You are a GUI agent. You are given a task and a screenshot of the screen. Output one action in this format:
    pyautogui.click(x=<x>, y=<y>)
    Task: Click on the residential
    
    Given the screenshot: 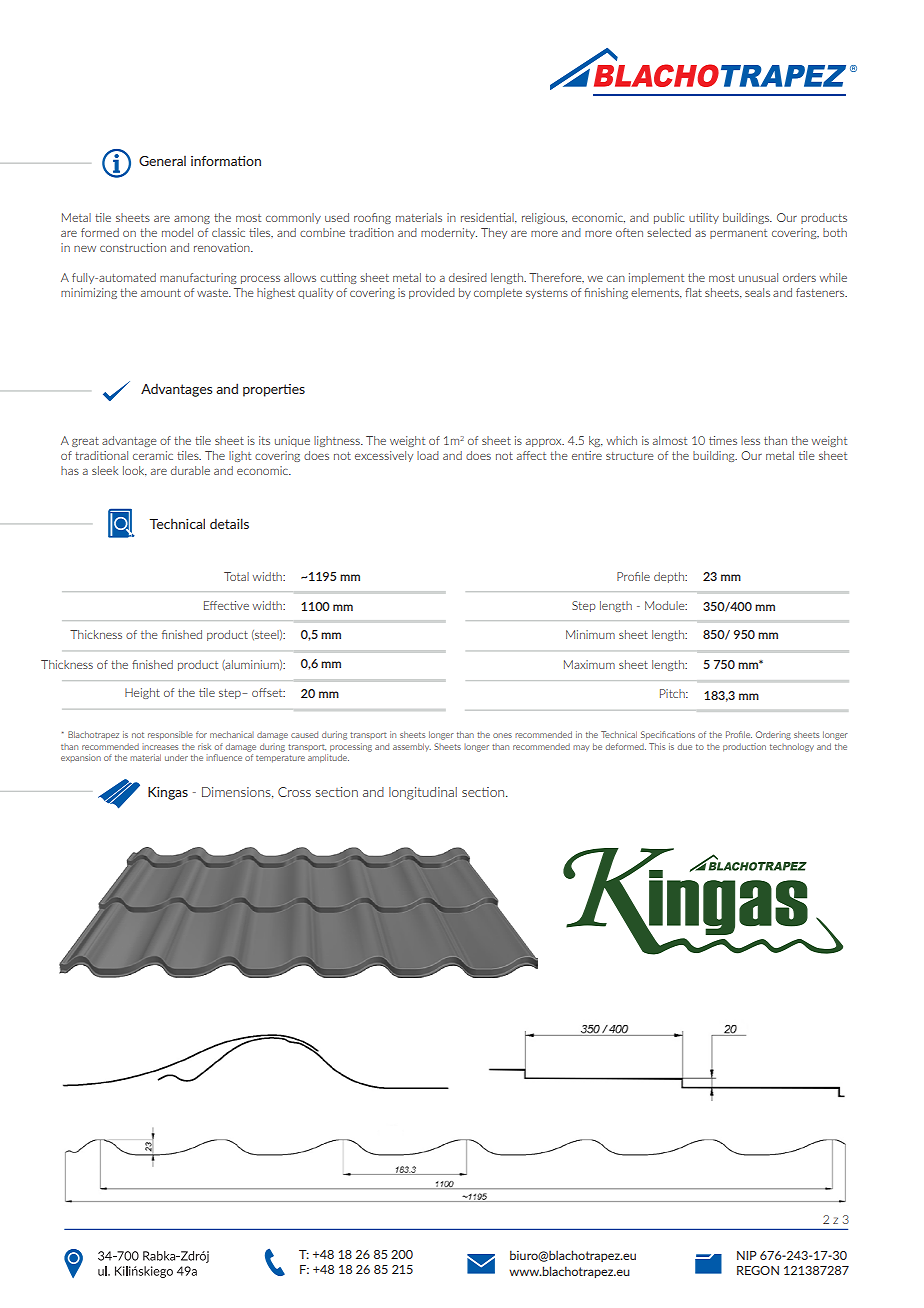 What is the action you would take?
    pyautogui.click(x=488, y=218)
